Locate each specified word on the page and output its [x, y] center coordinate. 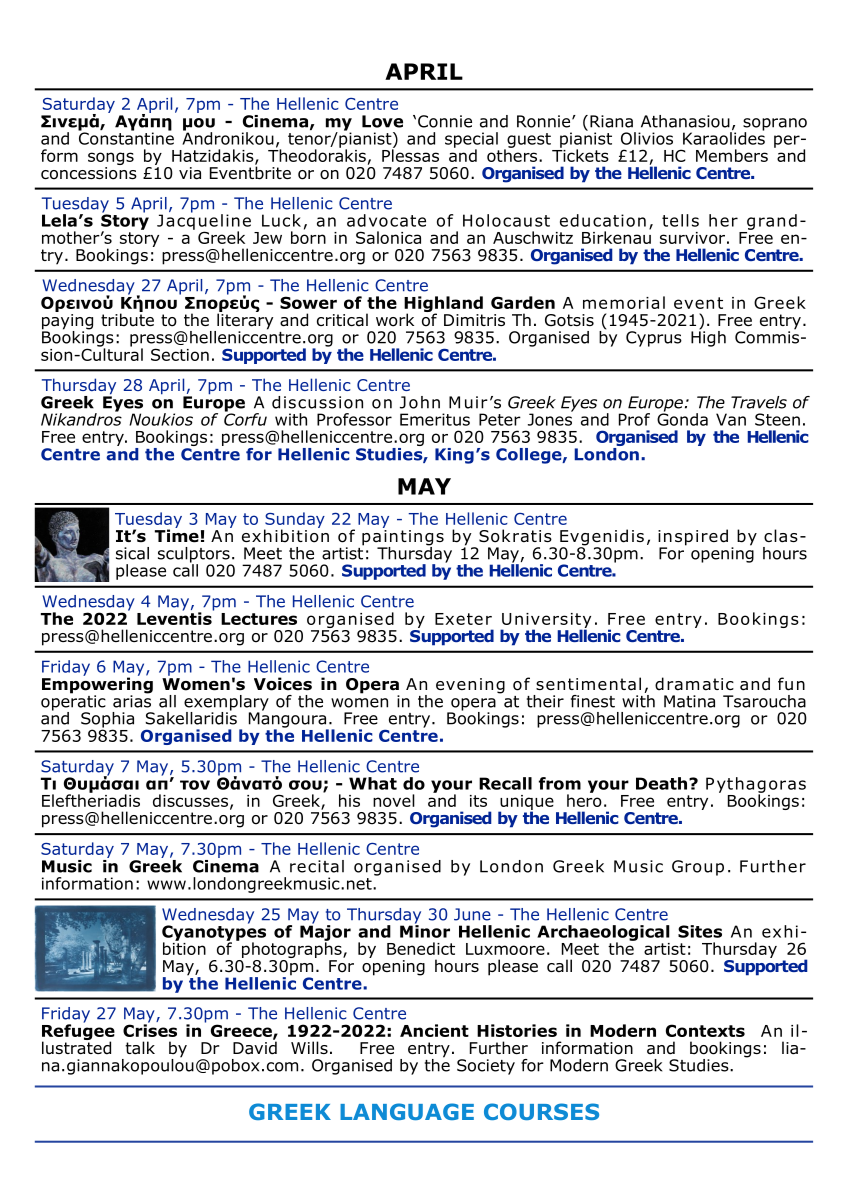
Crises [150, 1029]
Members [732, 155]
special [471, 141]
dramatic [694, 684]
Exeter [463, 619]
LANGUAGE [407, 1111]
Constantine [126, 137]
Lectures [259, 619]
